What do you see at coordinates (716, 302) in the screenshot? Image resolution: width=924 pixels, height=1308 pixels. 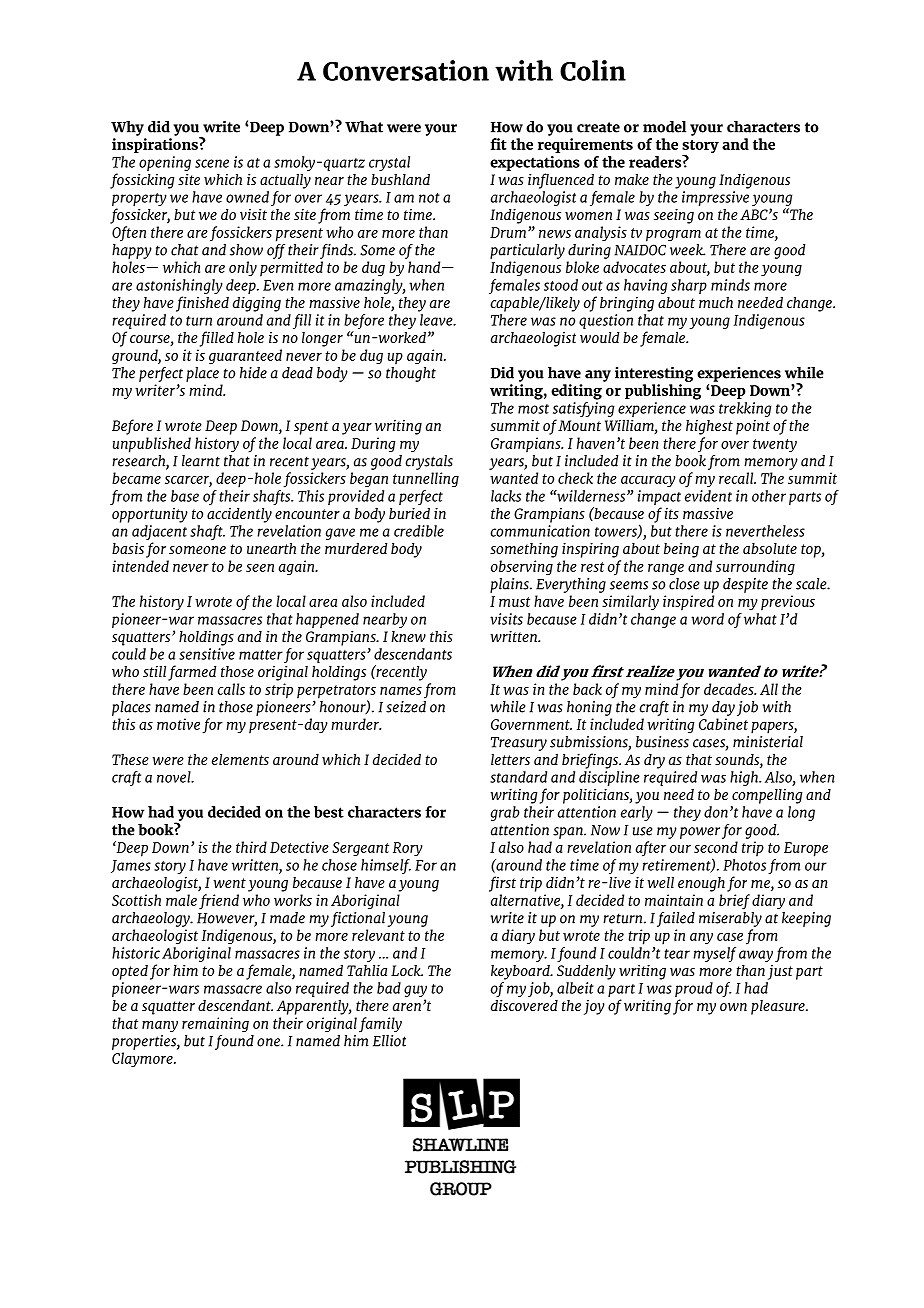 I see `much` at bounding box center [716, 302].
